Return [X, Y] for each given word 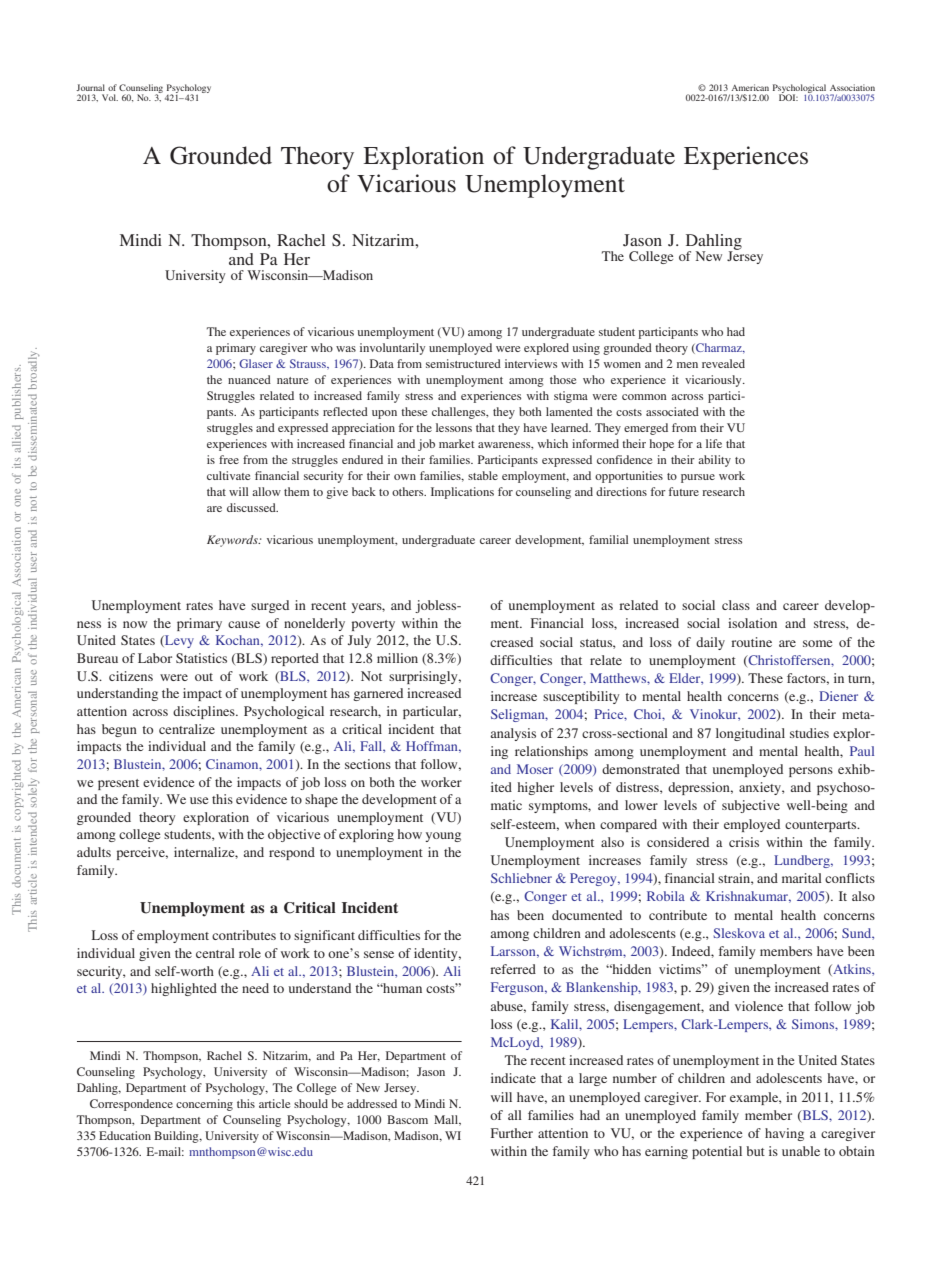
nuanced [249, 379]
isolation [752, 623]
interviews [531, 363]
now [135, 624]
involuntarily [392, 349]
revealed [723, 363]
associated [672, 411]
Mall [447, 1120]
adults [94, 852]
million [397, 658]
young [443, 837]
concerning [204, 1105]
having [784, 1134]
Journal [90, 87]
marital [802, 878]
